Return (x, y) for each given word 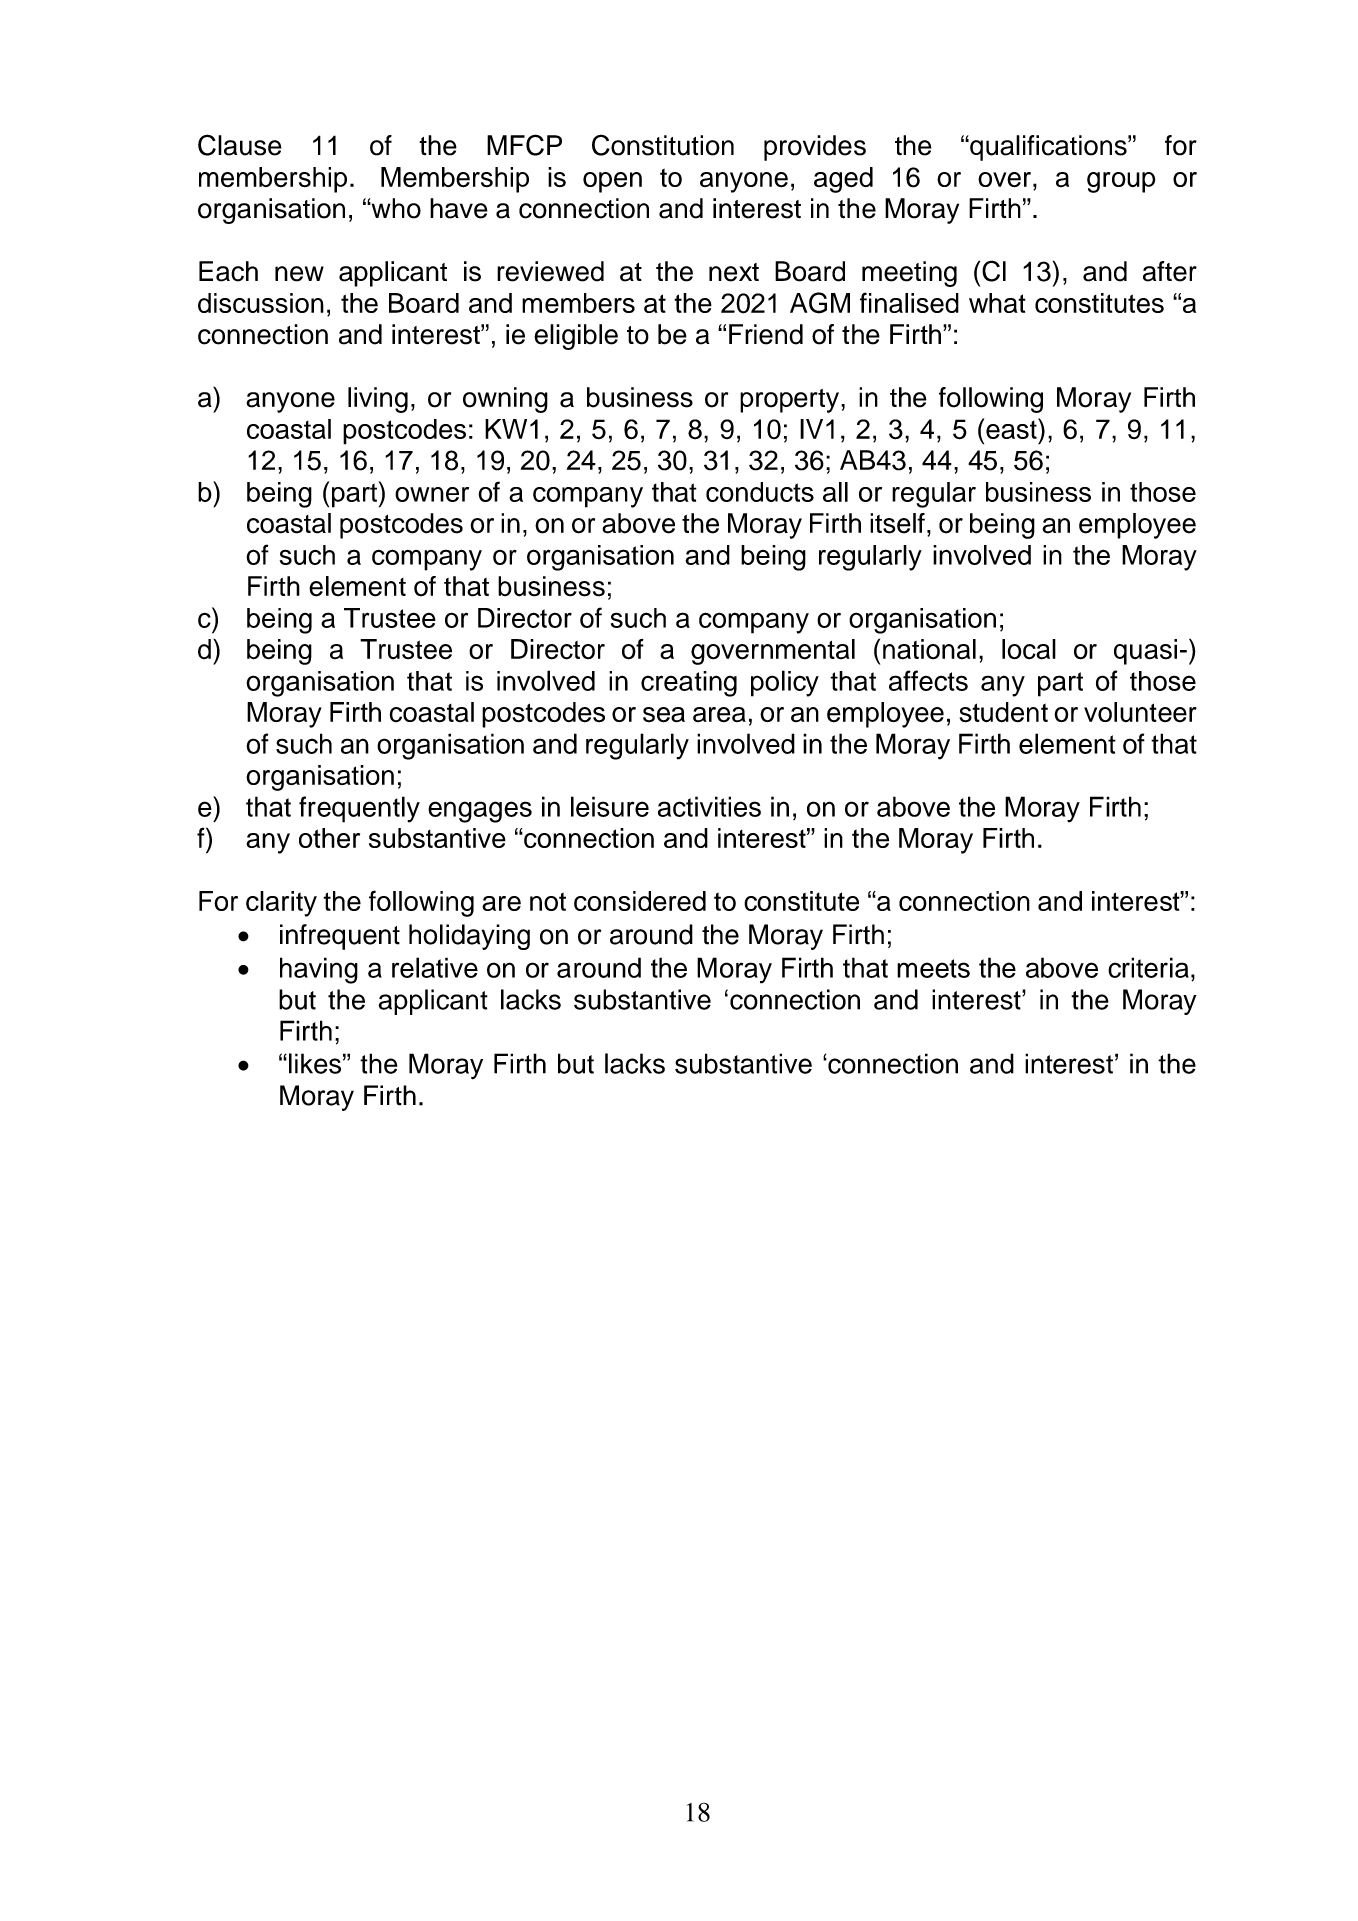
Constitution (663, 145)
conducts (760, 492)
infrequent (340, 937)
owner (432, 494)
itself (897, 523)
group (1121, 182)
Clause (240, 145)
